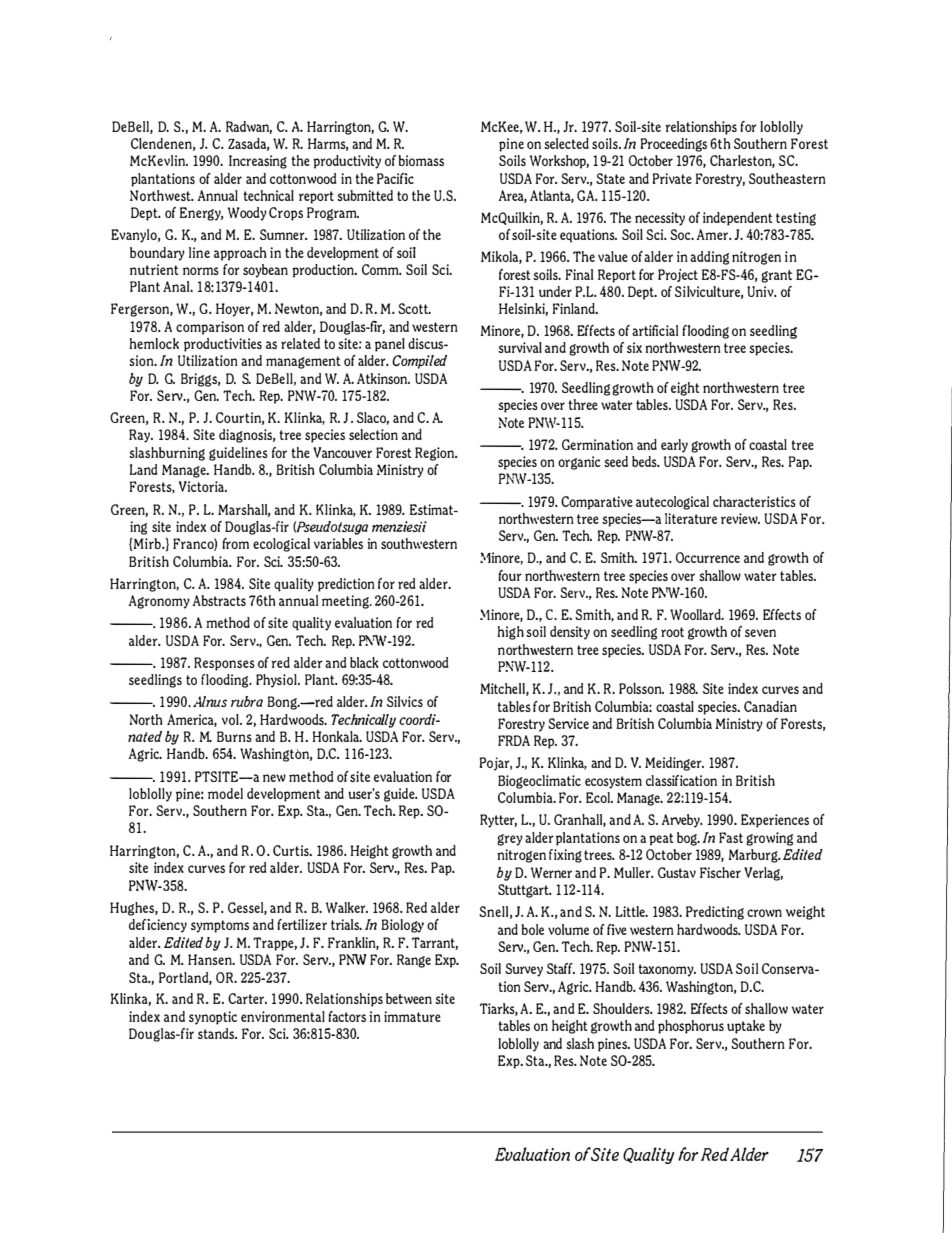  I want to click on immature, so click(412, 1016).
